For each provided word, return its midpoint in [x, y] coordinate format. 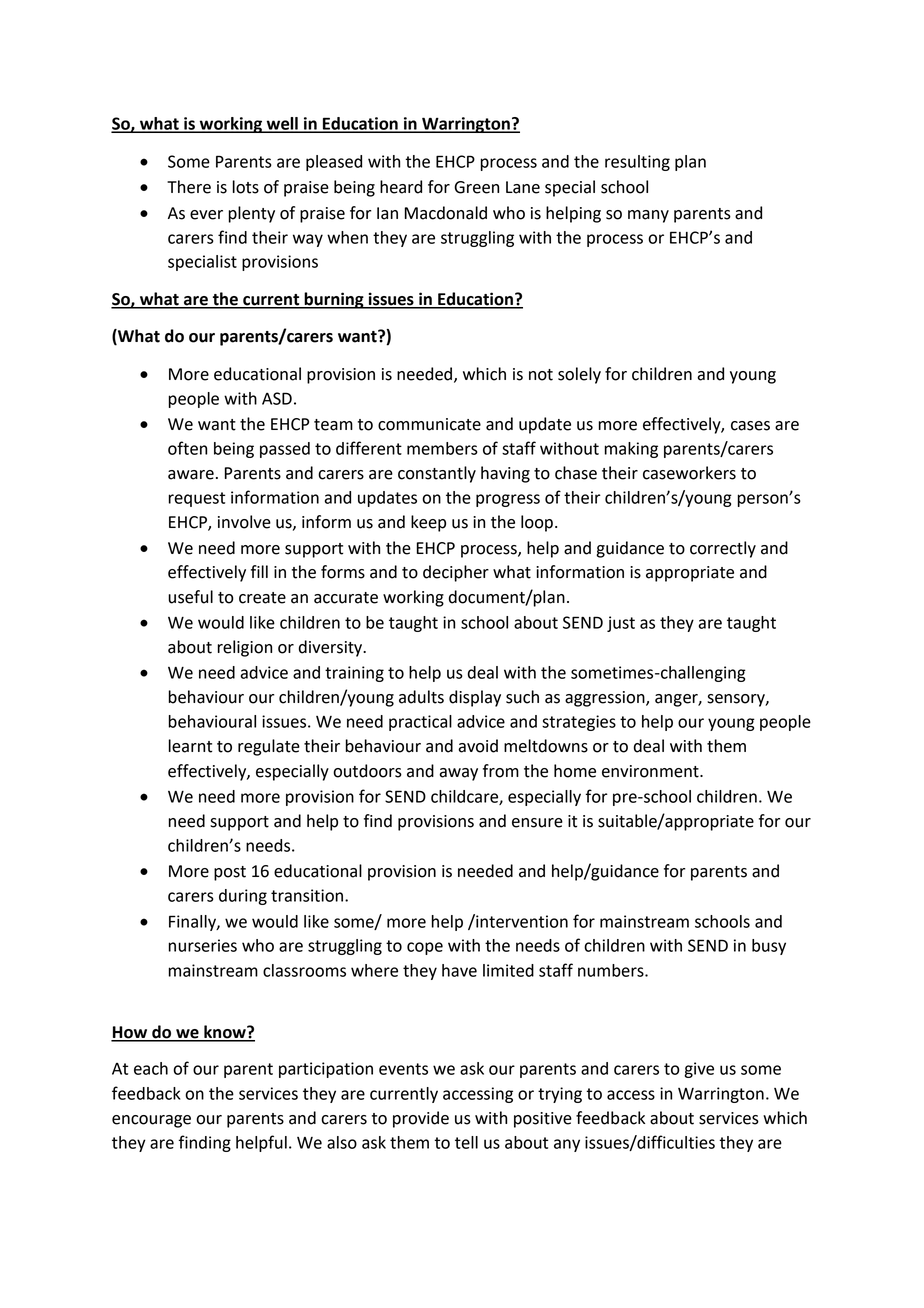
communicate [429, 424]
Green [476, 187]
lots [246, 187]
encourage [151, 1121]
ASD [277, 398]
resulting [637, 163]
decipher [456, 573]
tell [466, 1142]
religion [244, 648]
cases [750, 426]
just [621, 624]
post [230, 873]
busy [769, 947]
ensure [537, 823]
